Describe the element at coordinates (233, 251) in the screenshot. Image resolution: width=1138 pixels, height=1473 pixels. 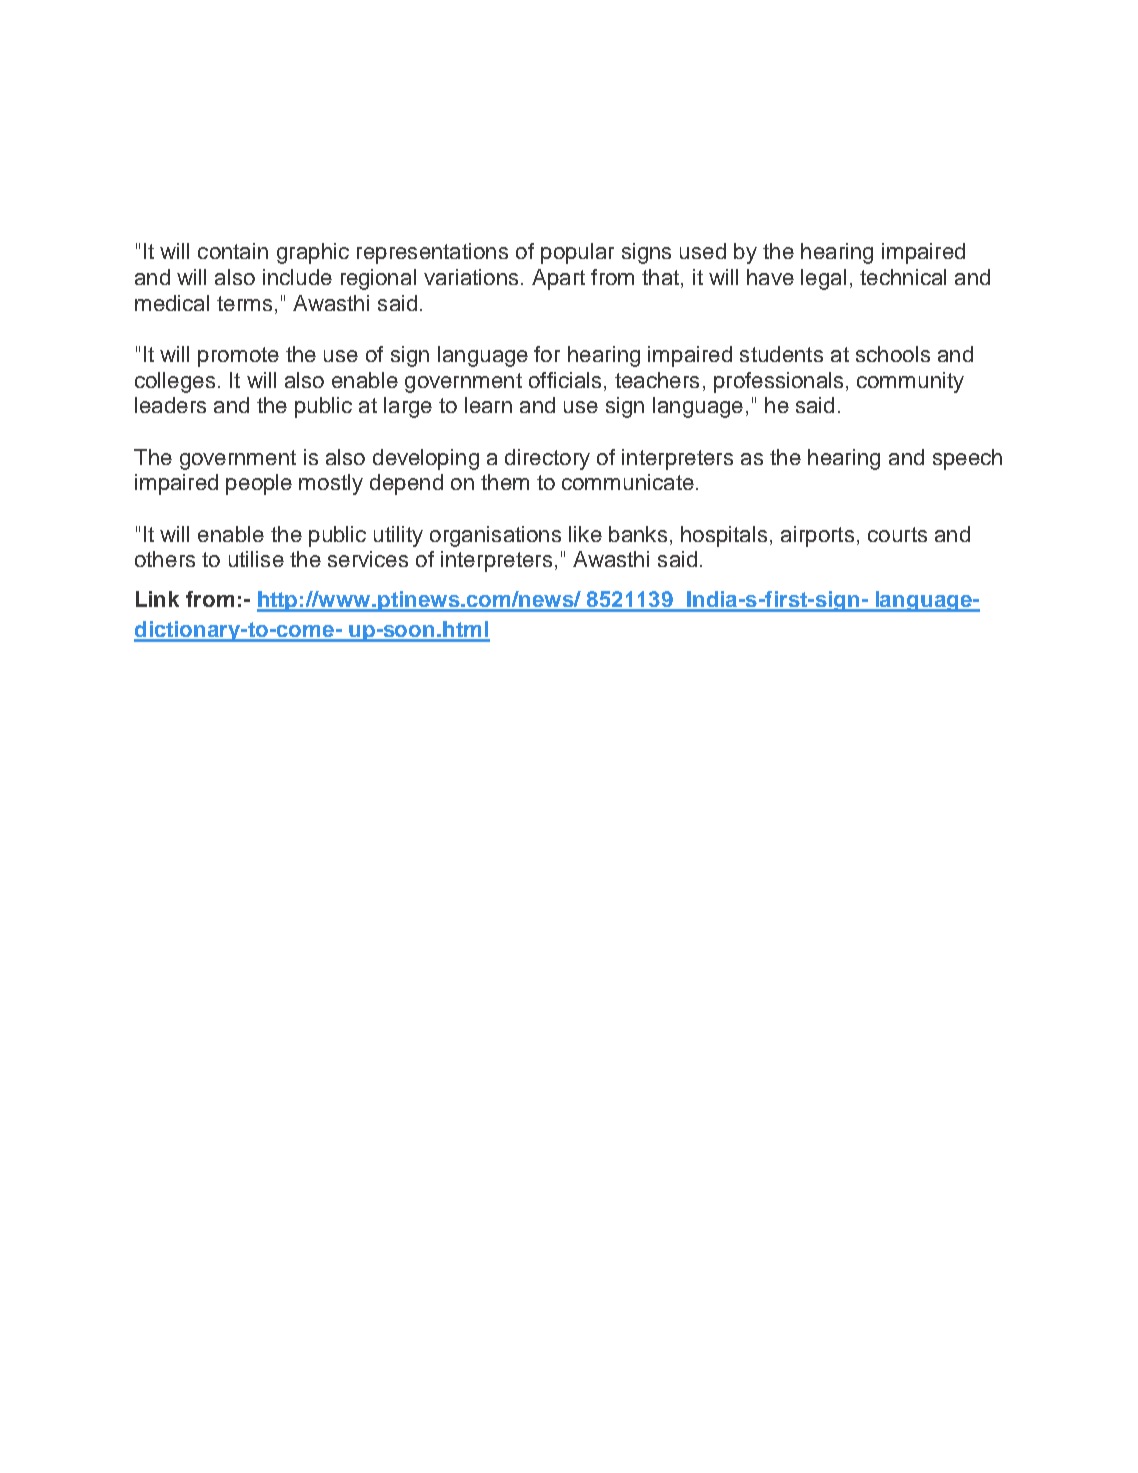
I see `contain` at that location.
